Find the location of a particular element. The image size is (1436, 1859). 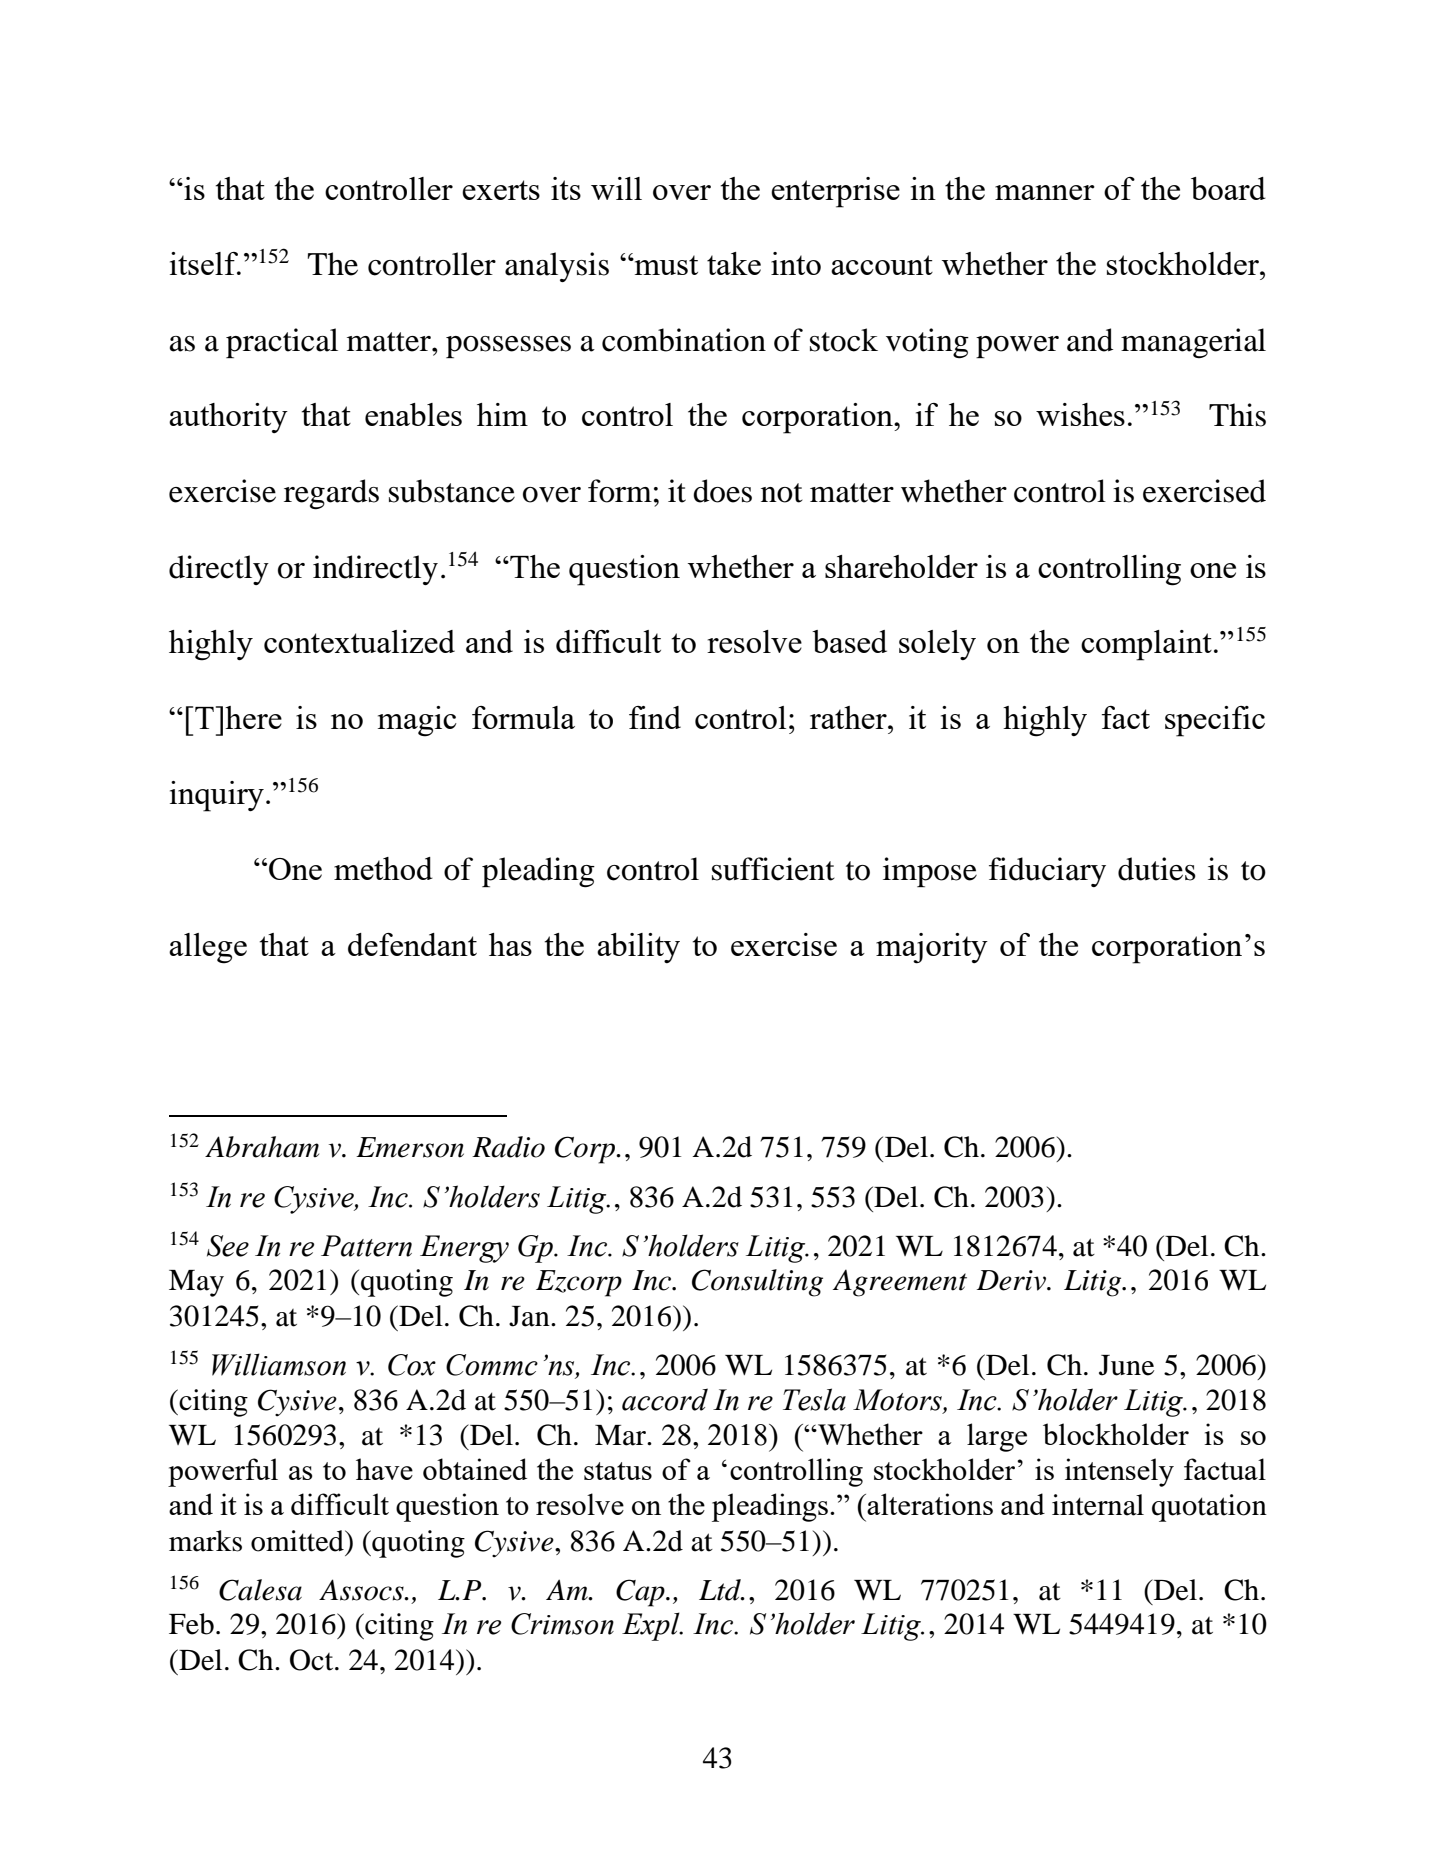

solely is located at coordinates (937, 645).
